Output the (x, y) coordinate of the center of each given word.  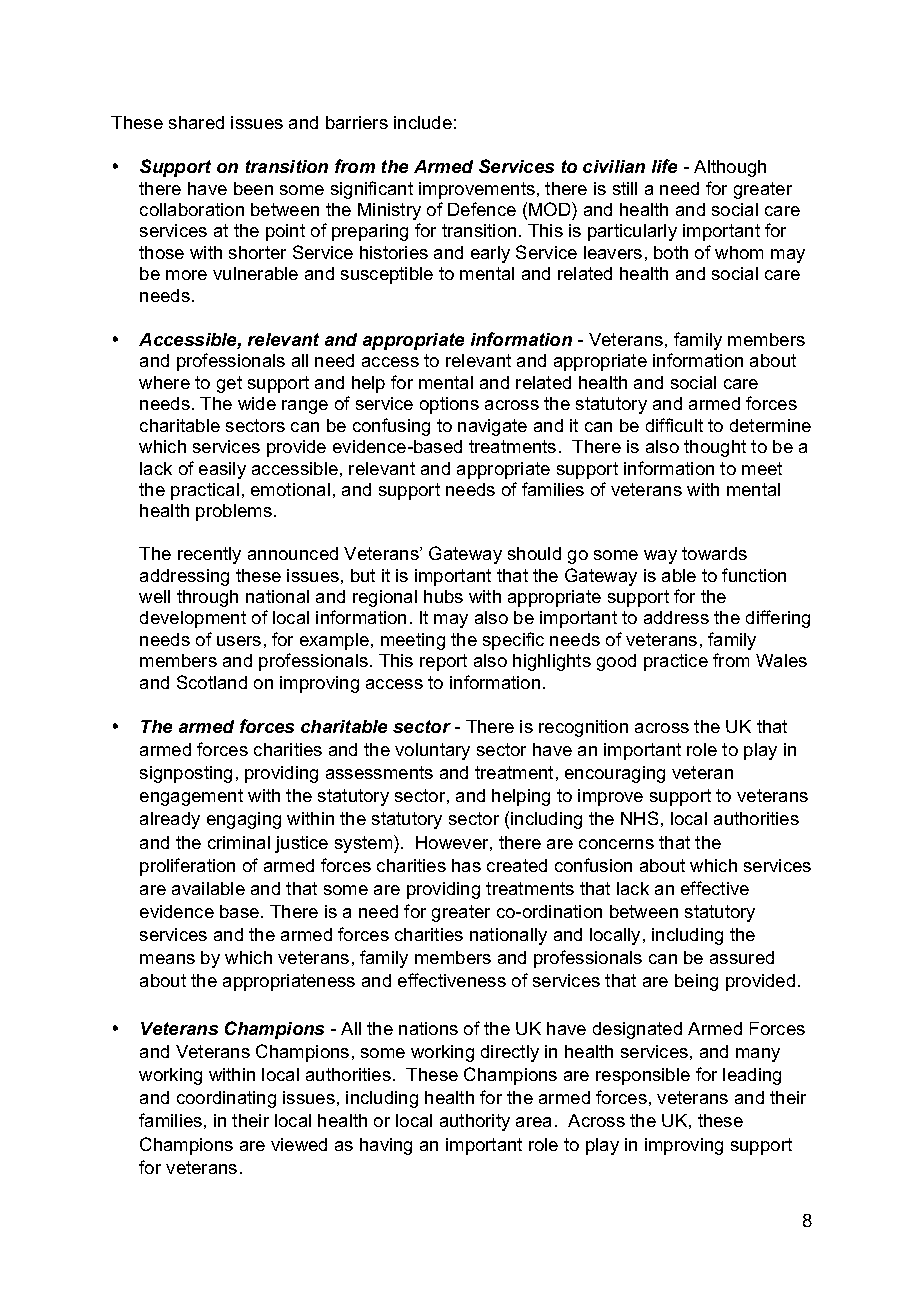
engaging (244, 820)
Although (730, 168)
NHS (639, 818)
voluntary (432, 751)
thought (715, 448)
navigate (492, 427)
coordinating (226, 1099)
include (423, 122)
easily (222, 470)
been (253, 188)
